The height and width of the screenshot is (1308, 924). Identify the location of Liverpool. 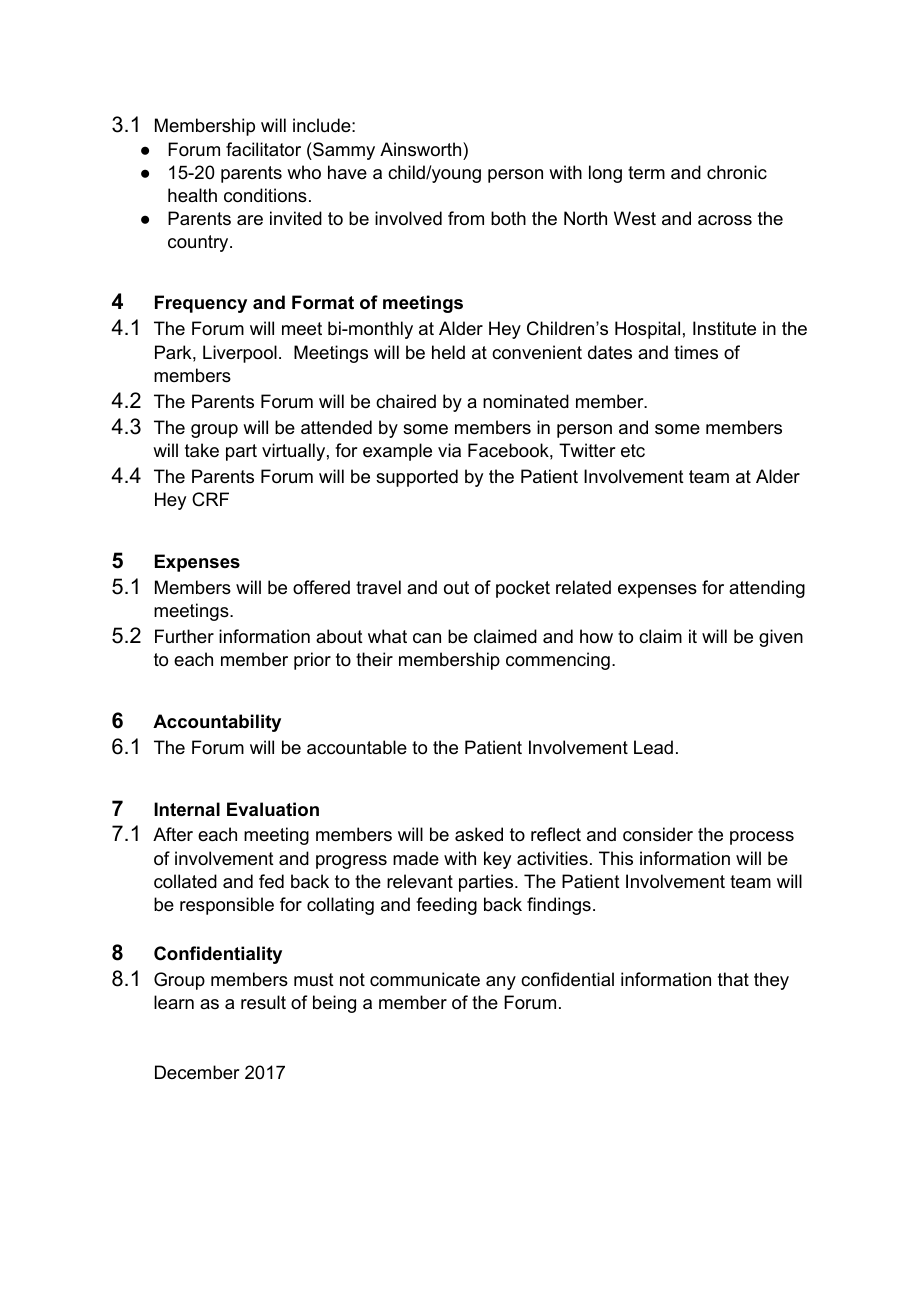
(240, 354).
